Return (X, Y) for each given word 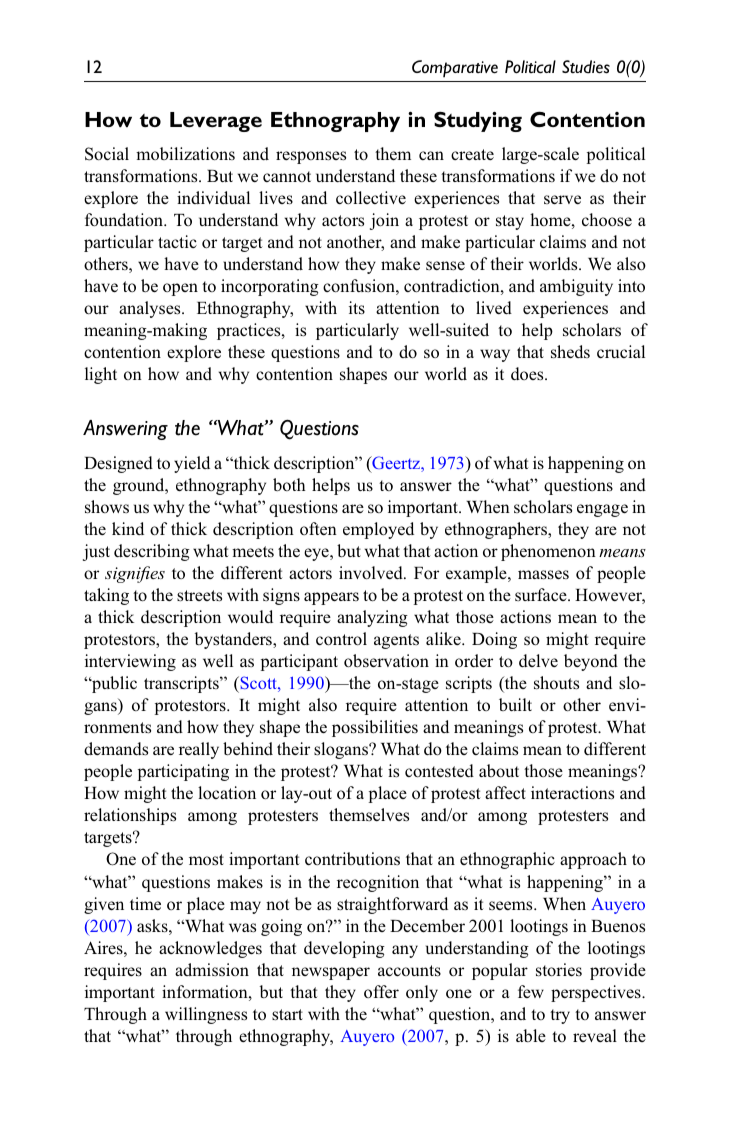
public (113, 684)
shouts (556, 683)
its (357, 307)
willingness (206, 1015)
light (101, 375)
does (528, 374)
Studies (586, 67)
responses (311, 157)
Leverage (216, 122)
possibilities (375, 728)
